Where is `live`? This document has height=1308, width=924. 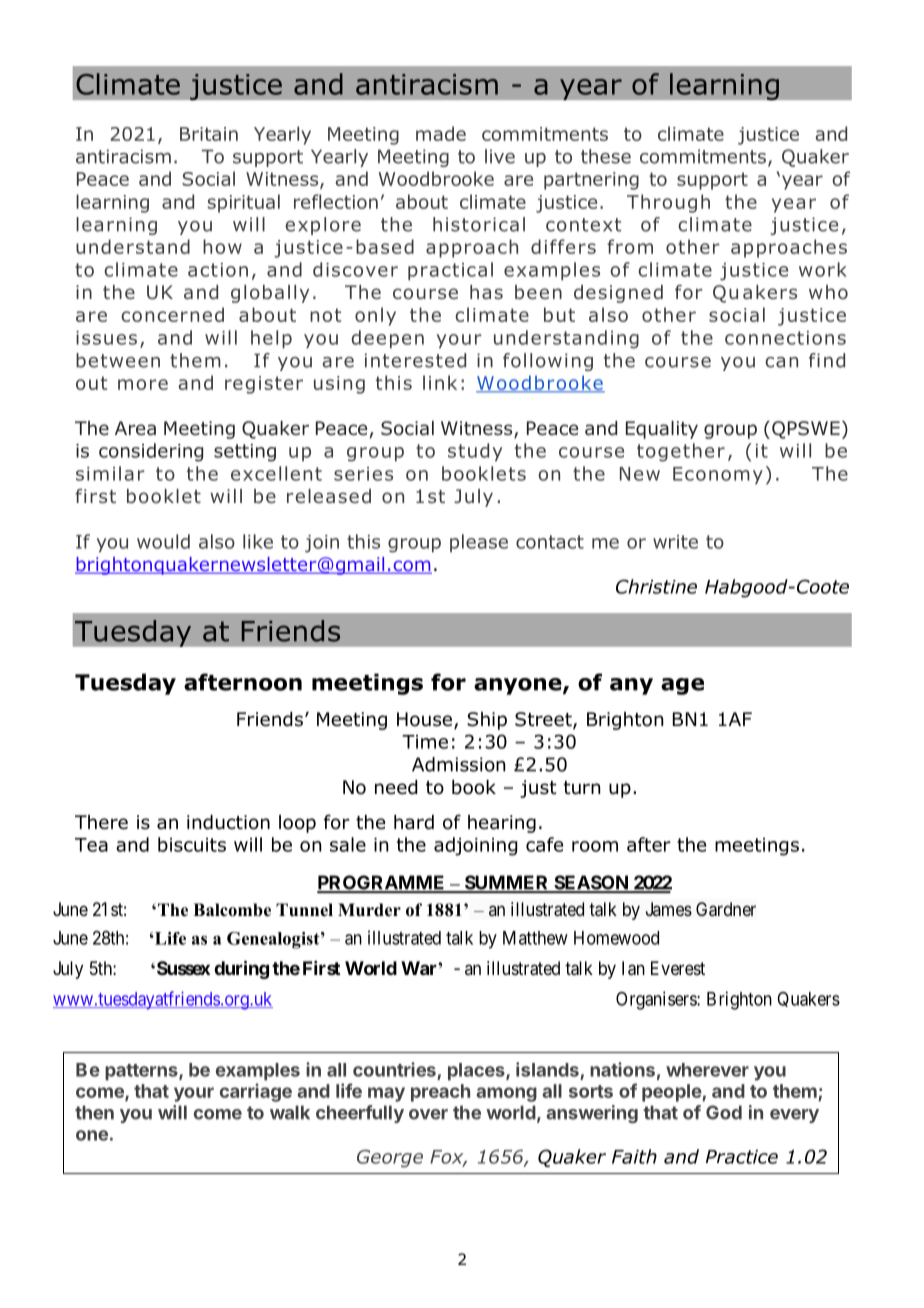
live is located at coordinates (500, 156).
